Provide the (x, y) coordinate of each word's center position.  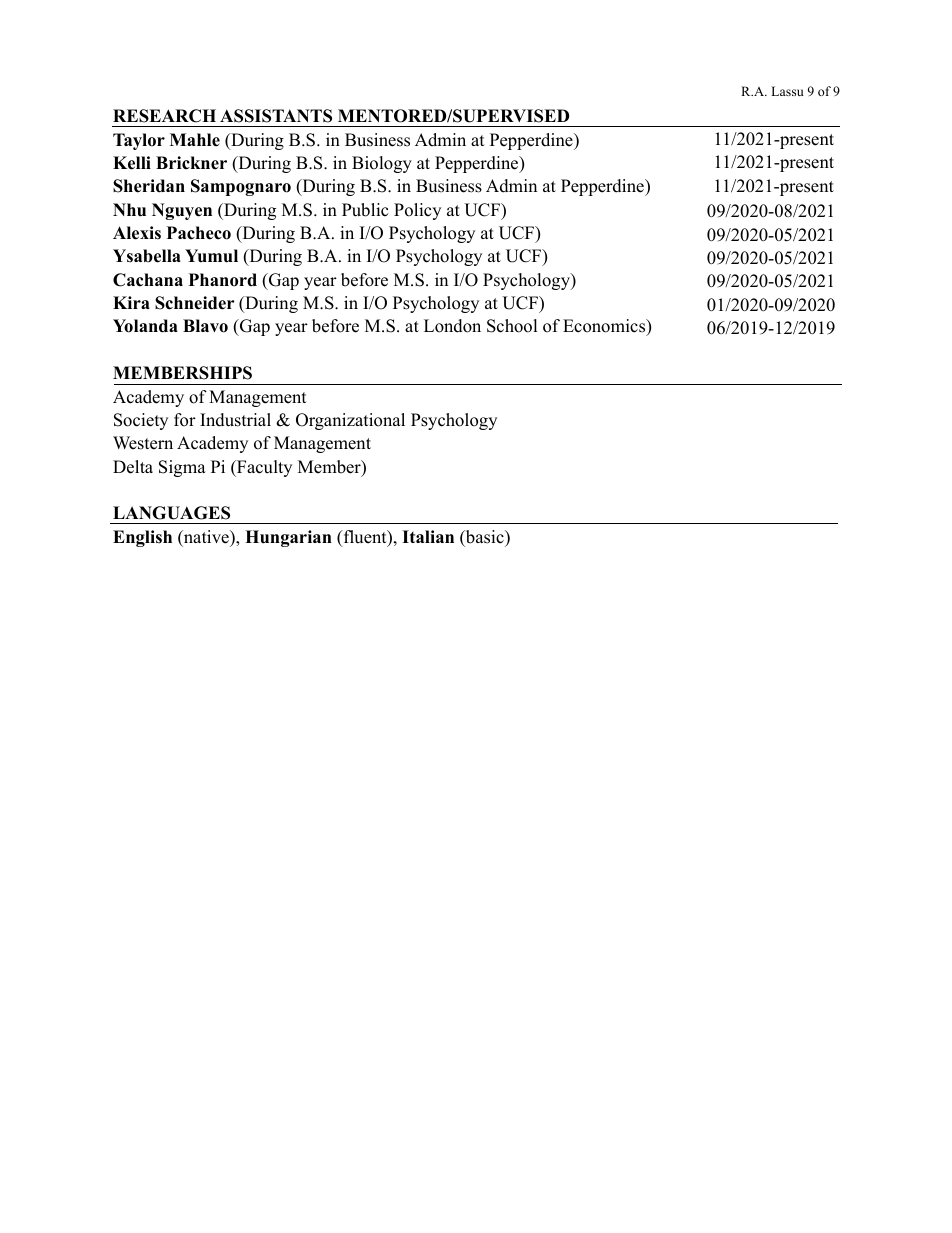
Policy (417, 211)
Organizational (350, 421)
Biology (382, 164)
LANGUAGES (171, 513)
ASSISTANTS (276, 116)
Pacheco (199, 233)
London (452, 326)
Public (365, 210)
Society (141, 421)
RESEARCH (164, 116)
